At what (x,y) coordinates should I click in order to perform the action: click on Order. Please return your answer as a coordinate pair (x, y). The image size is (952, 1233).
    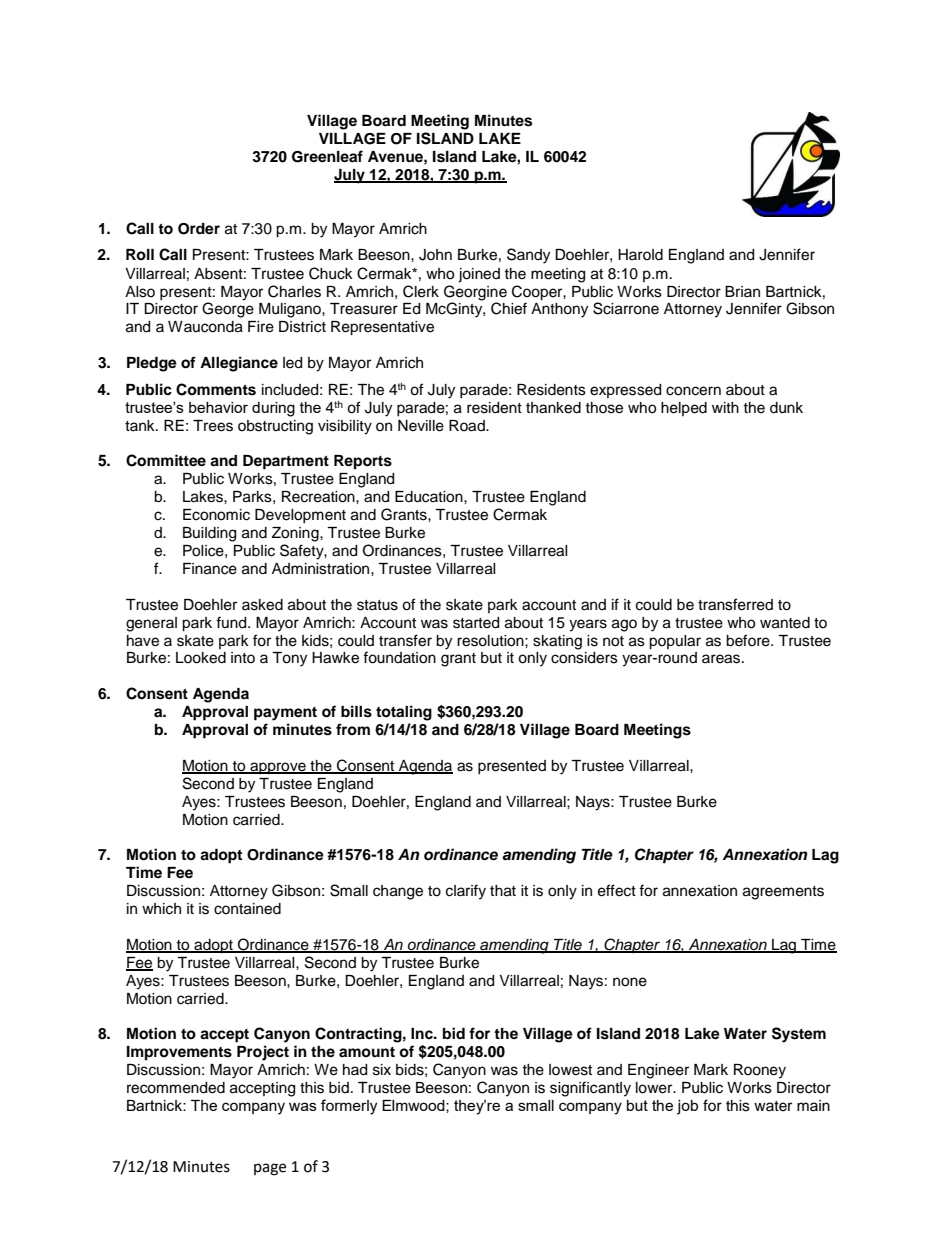
    Looking at the image, I should click on (199, 229).
